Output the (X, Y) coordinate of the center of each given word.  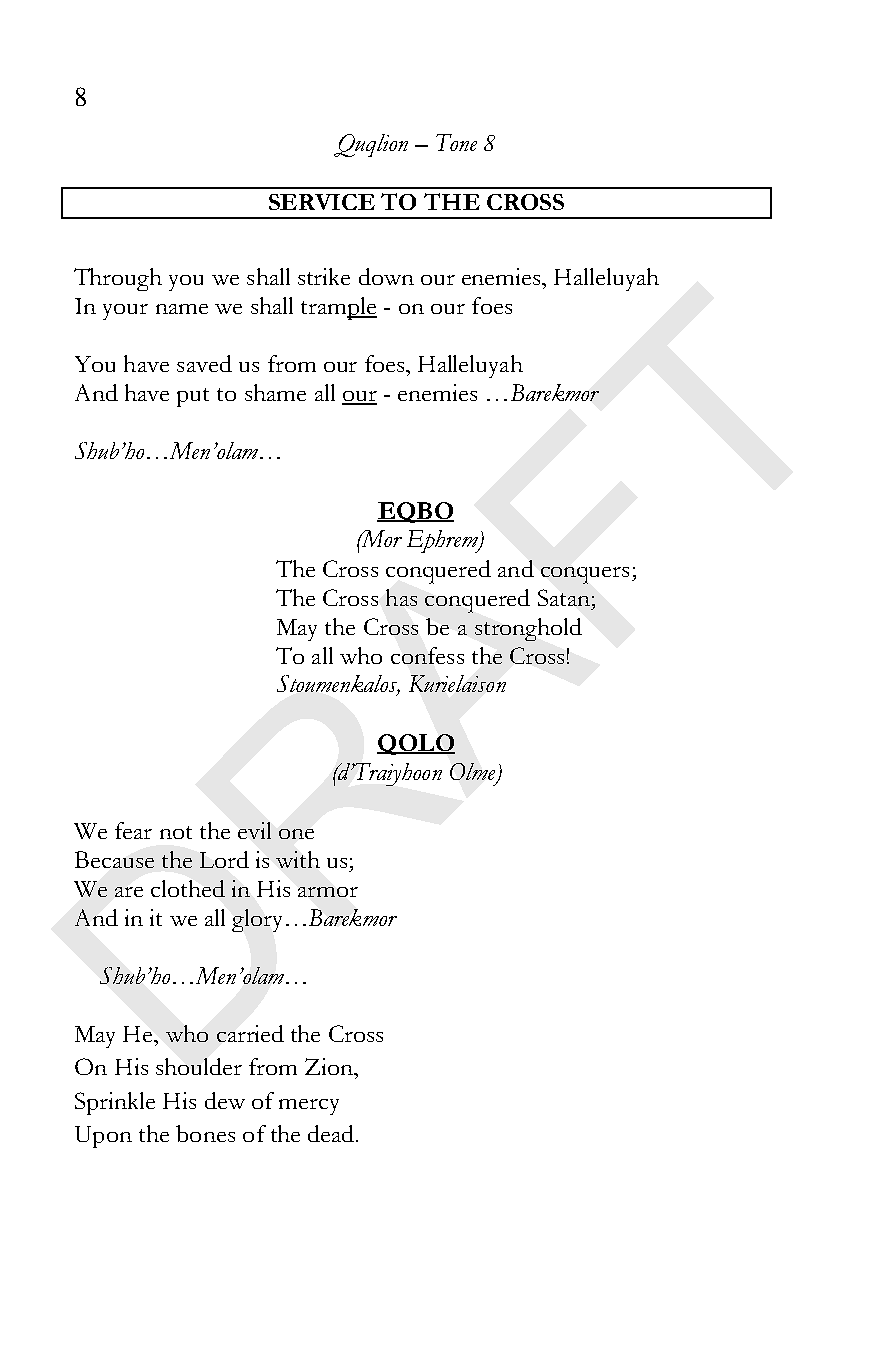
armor (328, 892)
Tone (456, 142)
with (298, 859)
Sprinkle (115, 1103)
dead (332, 1133)
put (193, 397)
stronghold (528, 629)
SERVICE (322, 202)
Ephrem (443, 541)
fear (133, 830)
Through (118, 279)
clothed (188, 888)
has (401, 597)
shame (275, 392)
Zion (330, 1066)
